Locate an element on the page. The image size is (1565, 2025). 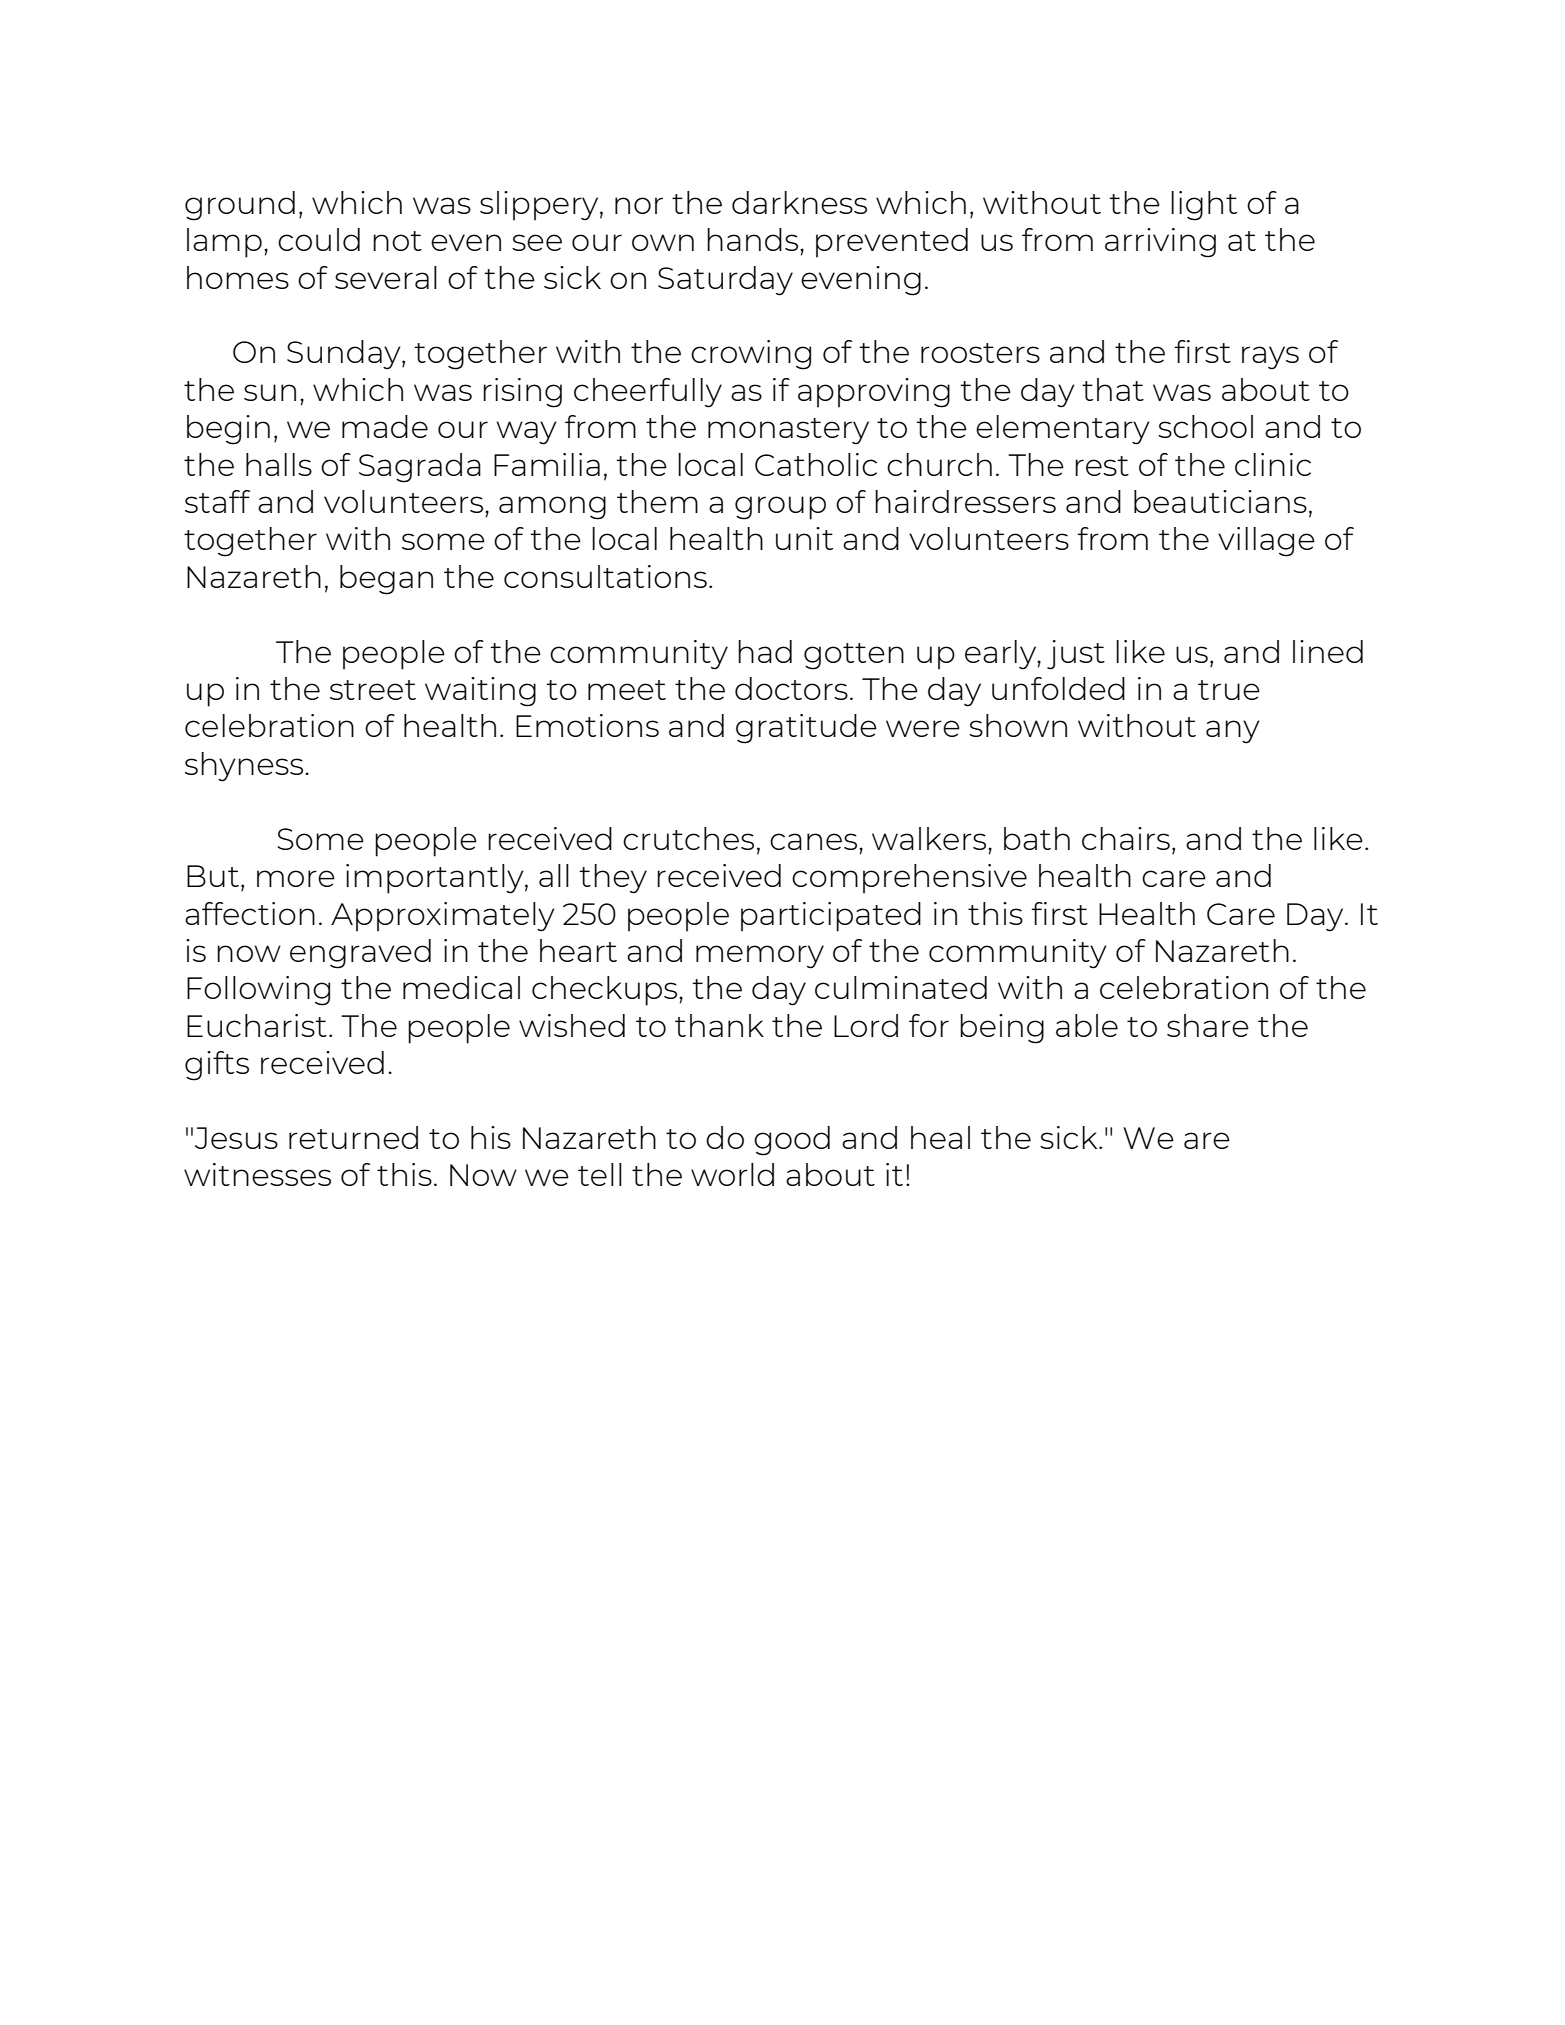
street is located at coordinates (373, 690).
